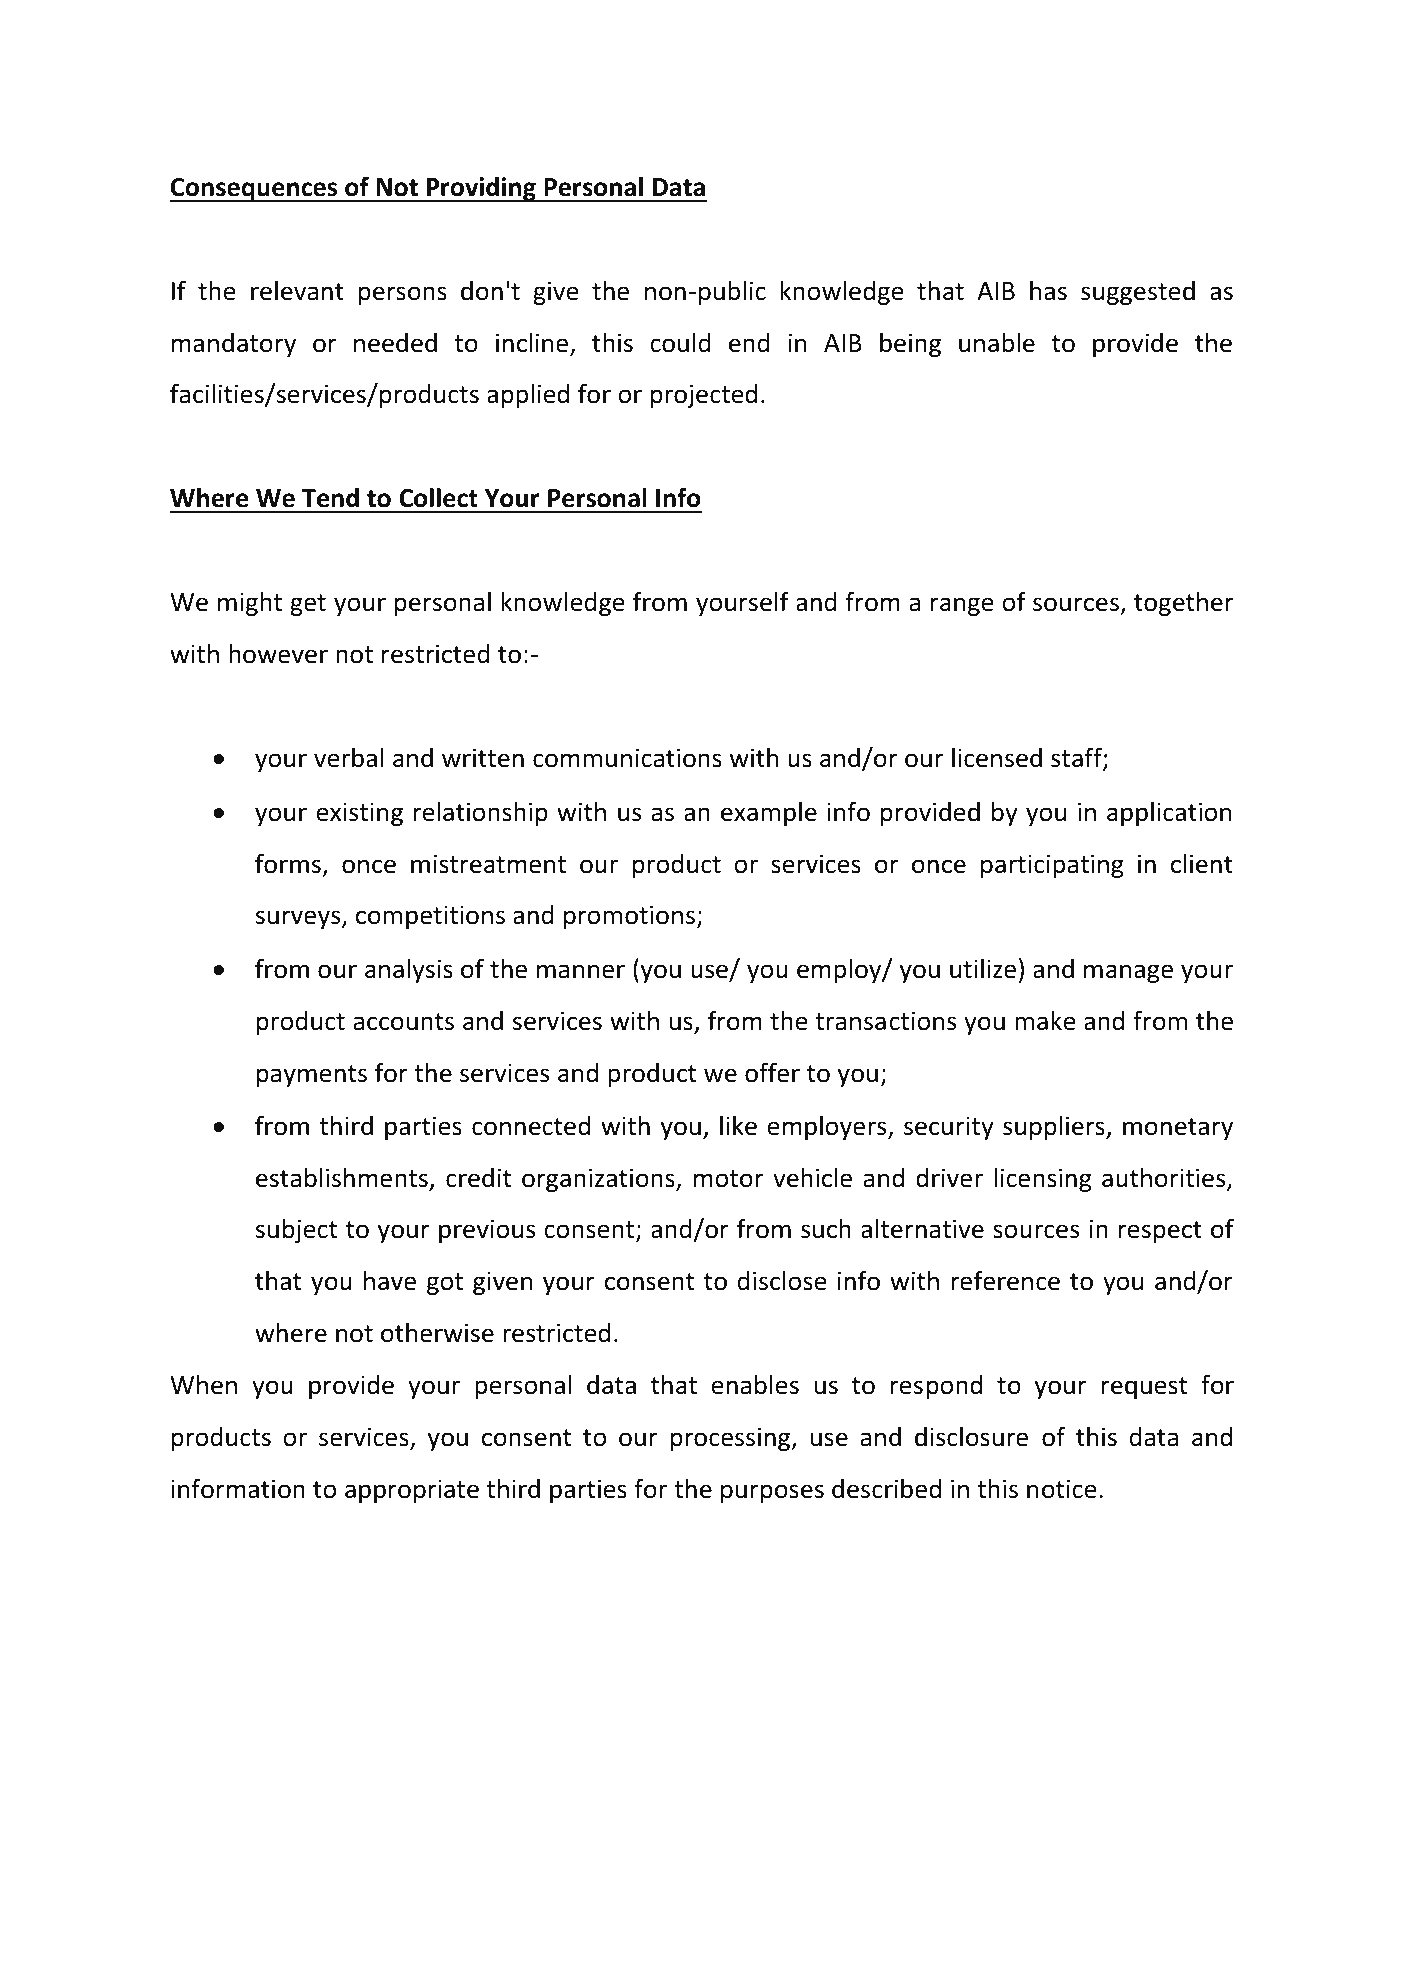  Describe the element at coordinates (348, 757) in the screenshot. I see `verbal` at that location.
